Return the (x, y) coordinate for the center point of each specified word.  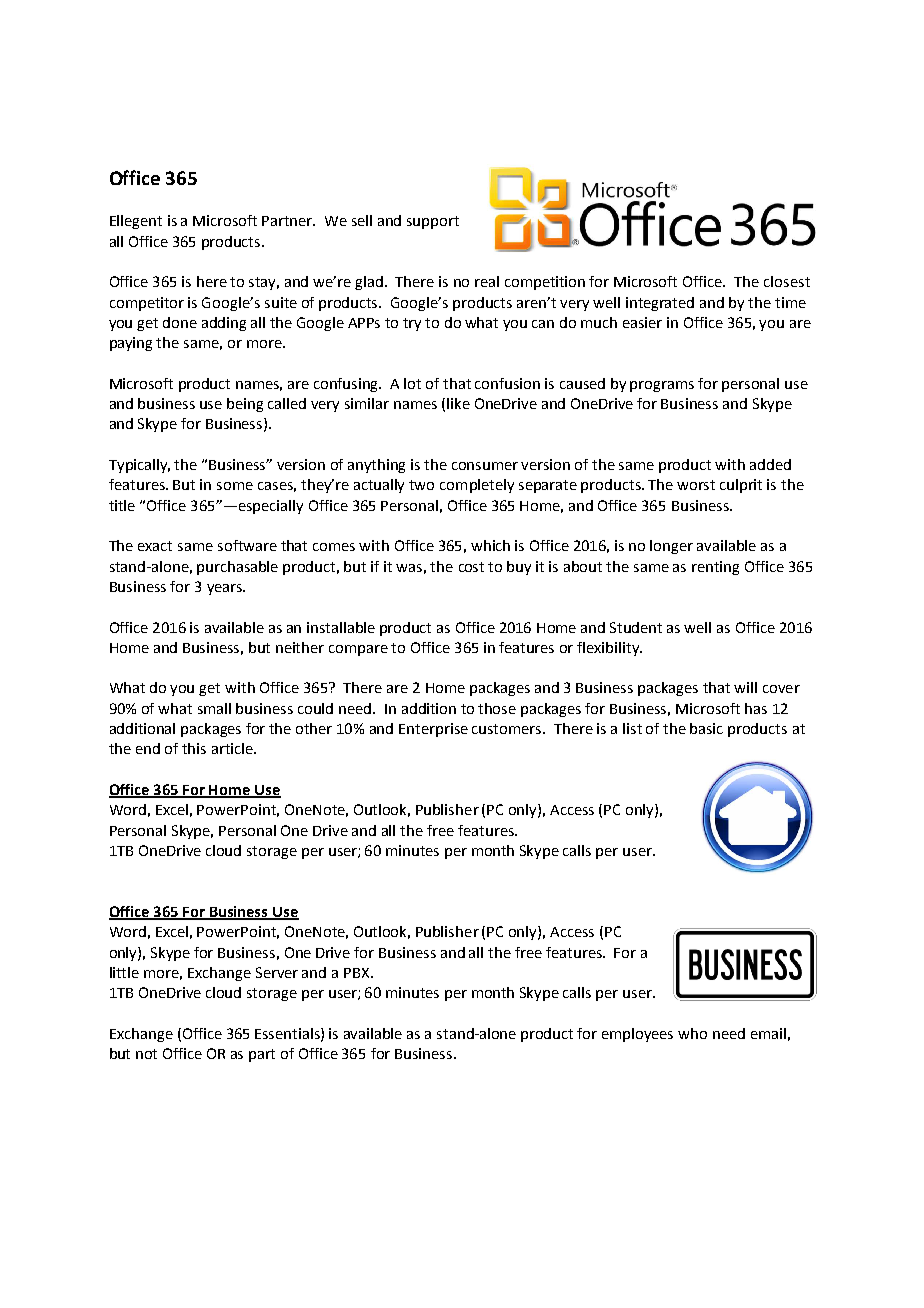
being (245, 405)
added (770, 464)
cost (471, 567)
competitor (147, 304)
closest (787, 281)
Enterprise (433, 730)
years (225, 589)
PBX (358, 973)
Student (636, 627)
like (458, 403)
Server (277, 972)
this (194, 748)
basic (706, 728)
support (433, 222)
